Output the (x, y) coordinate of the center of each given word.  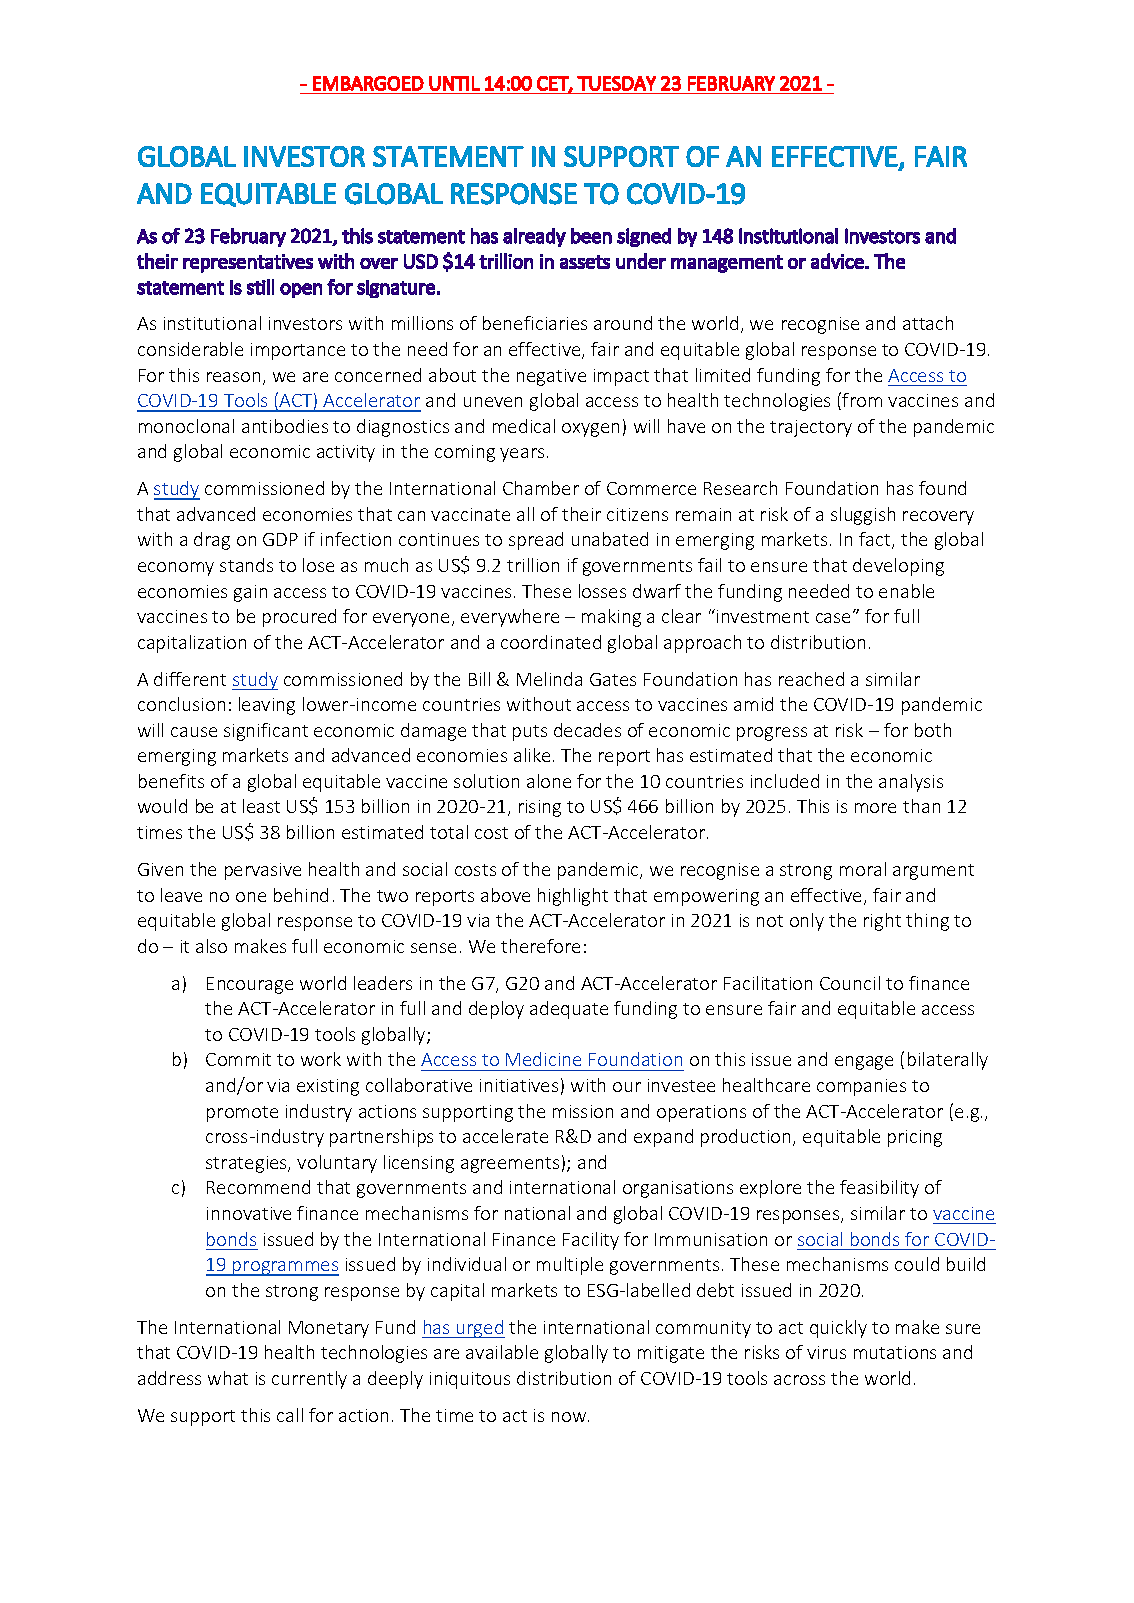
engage (864, 1063)
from (862, 400)
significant (266, 732)
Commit (238, 1059)
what (228, 1378)
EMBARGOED (368, 83)
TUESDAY (616, 83)
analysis (911, 783)
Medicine (543, 1059)
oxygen (590, 430)
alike (532, 755)
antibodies (285, 426)
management (727, 264)
